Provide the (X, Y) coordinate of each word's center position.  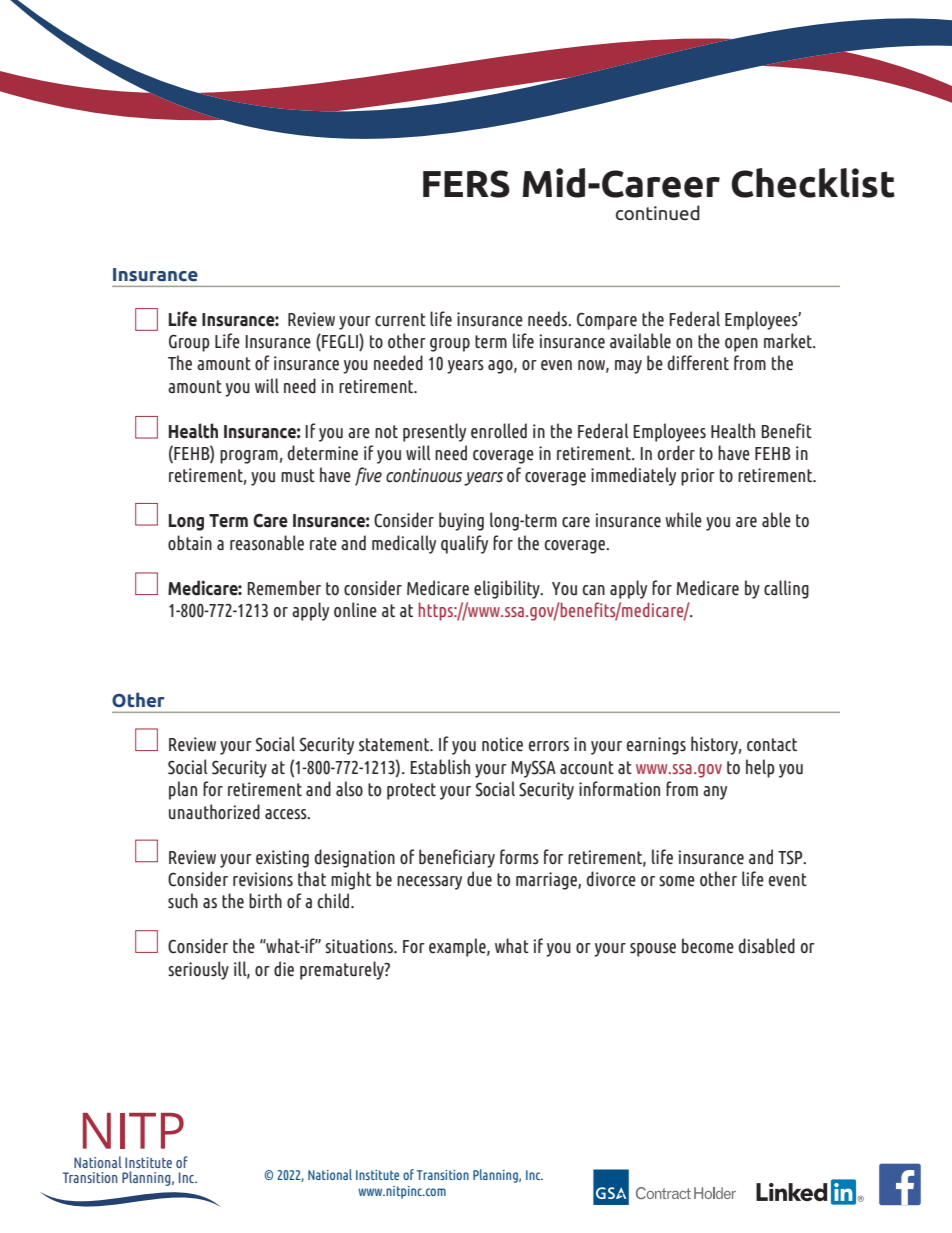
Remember (284, 588)
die (284, 969)
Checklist (813, 183)
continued (658, 213)
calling (786, 589)
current (400, 319)
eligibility (508, 589)
